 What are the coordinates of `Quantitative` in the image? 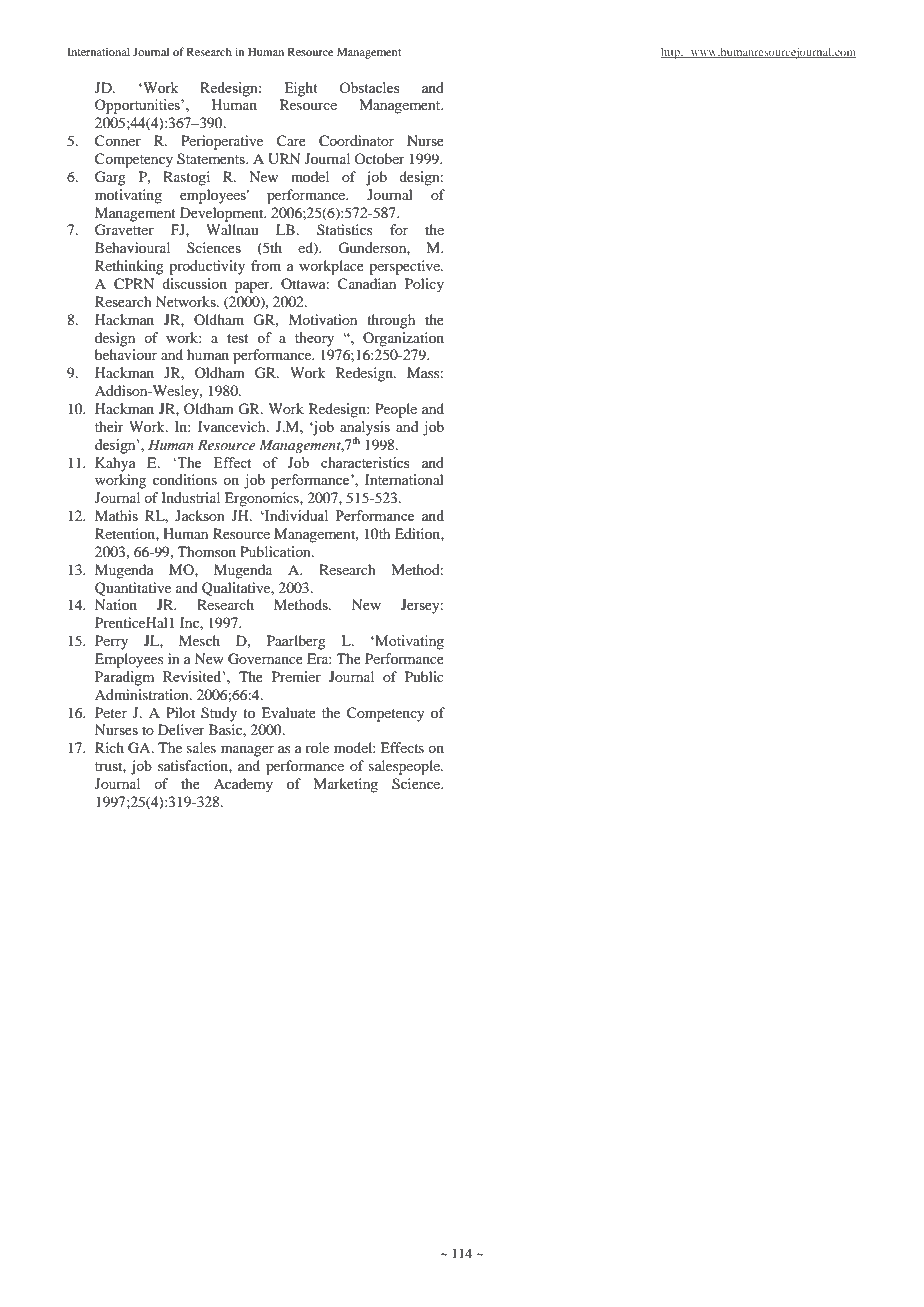 It's located at (133, 589).
